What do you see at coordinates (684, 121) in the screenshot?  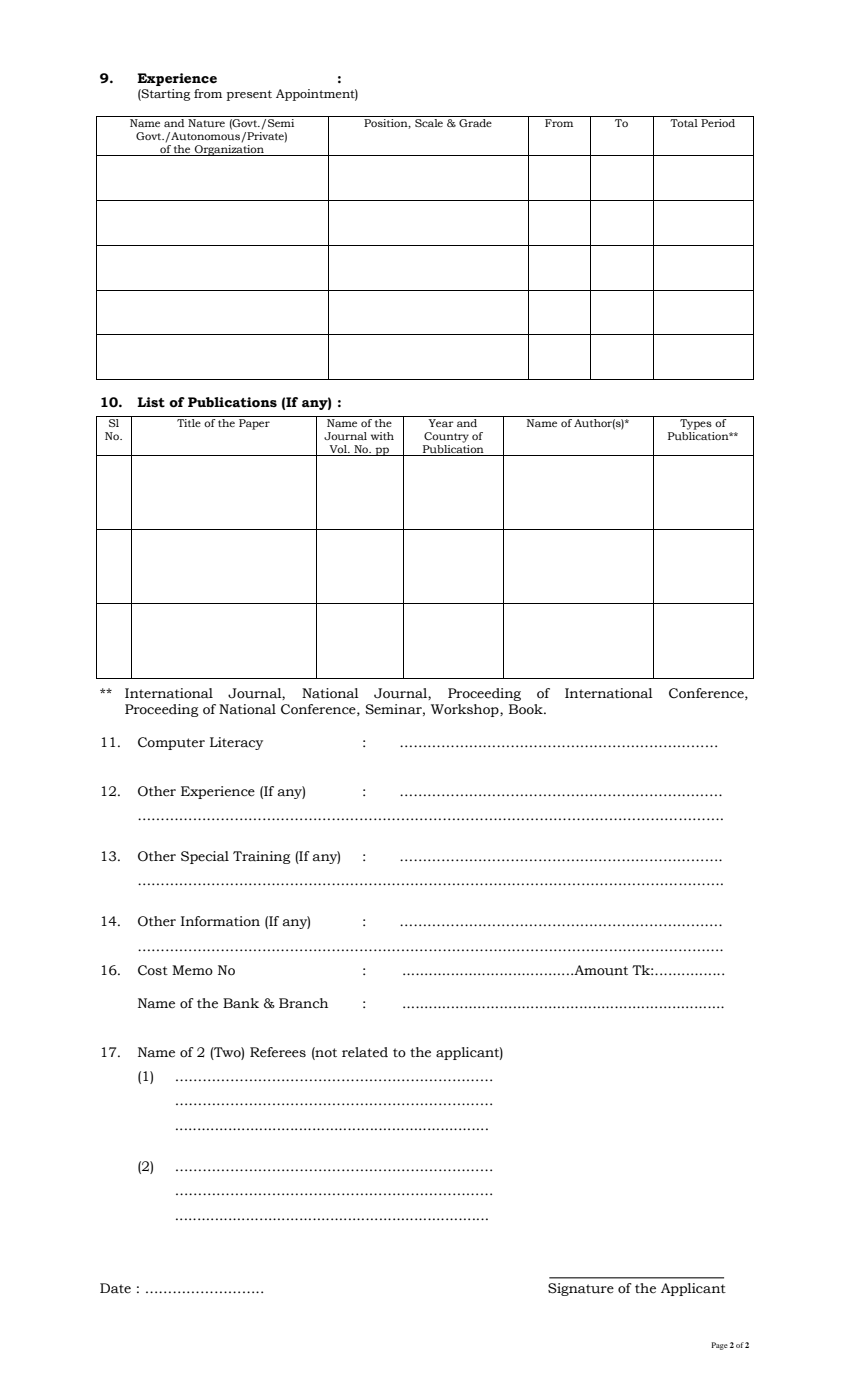 I see `Total` at bounding box center [684, 121].
